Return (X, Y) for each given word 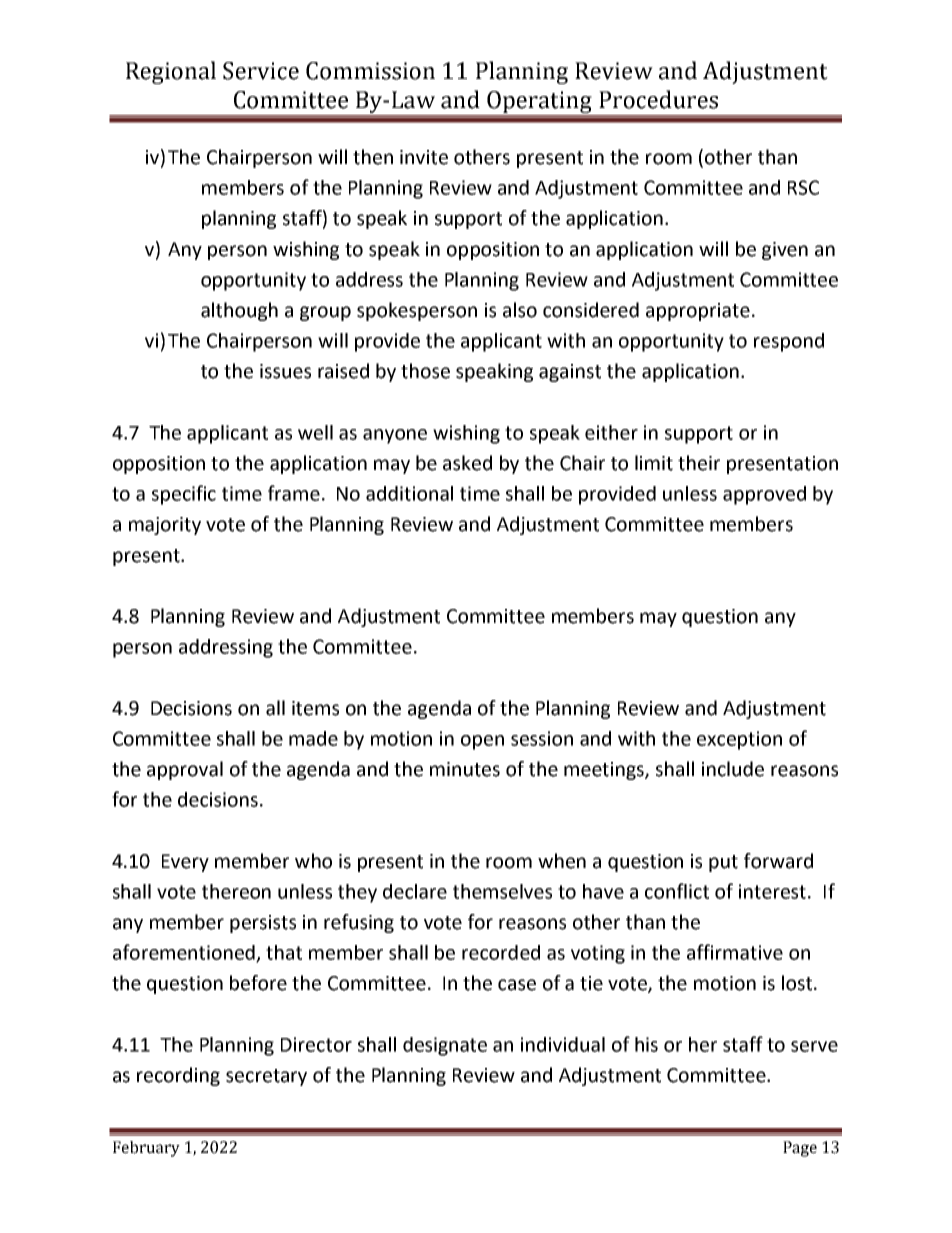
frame (294, 493)
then (373, 157)
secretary (266, 1077)
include (733, 769)
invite (424, 157)
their (699, 463)
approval (185, 770)
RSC (803, 187)
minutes (465, 769)
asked (467, 463)
